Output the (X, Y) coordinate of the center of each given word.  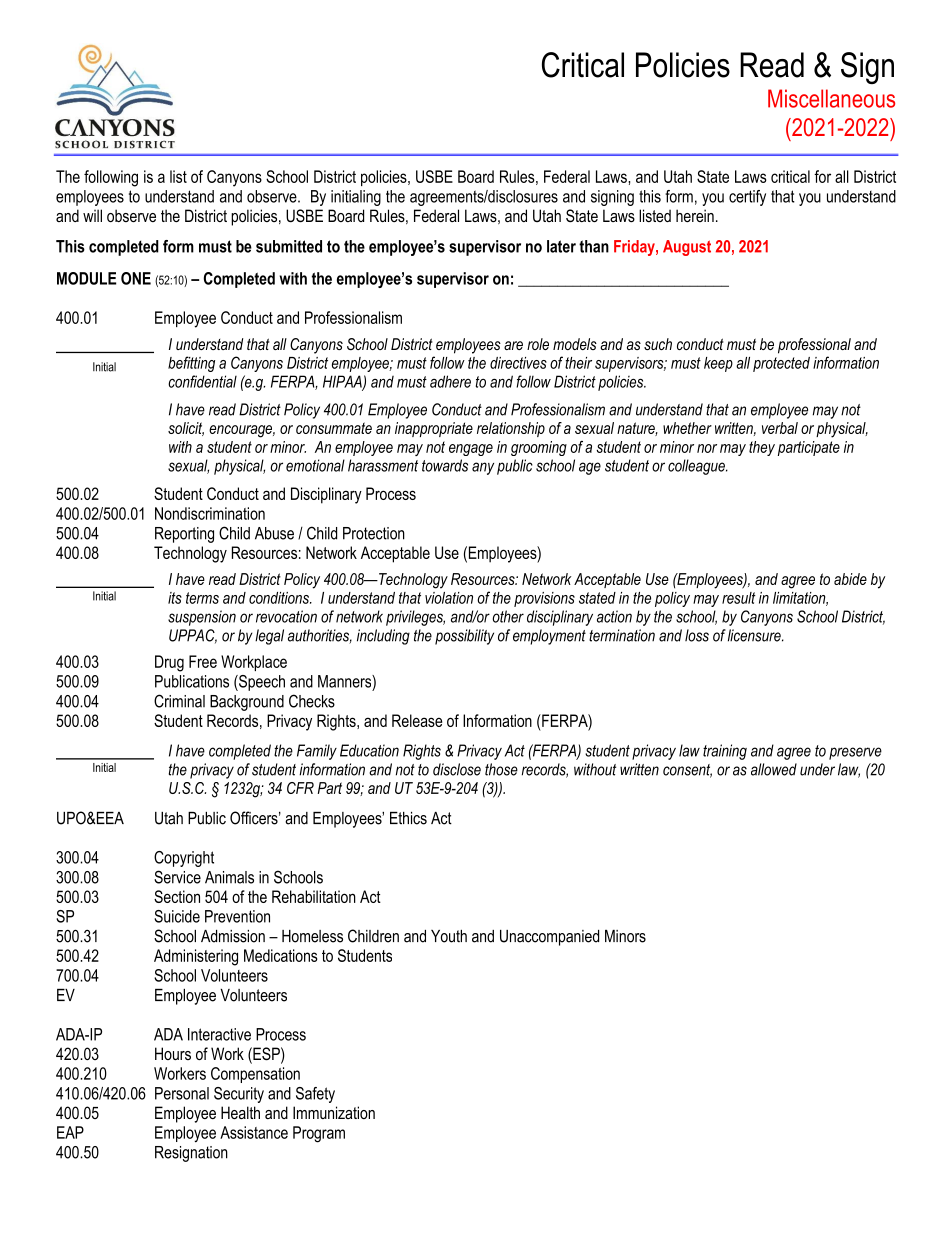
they (762, 448)
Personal (182, 1093)
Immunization (334, 1112)
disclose (457, 769)
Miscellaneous (831, 98)
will (92, 215)
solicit (186, 429)
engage (471, 450)
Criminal (179, 701)
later (561, 246)
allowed (774, 769)
